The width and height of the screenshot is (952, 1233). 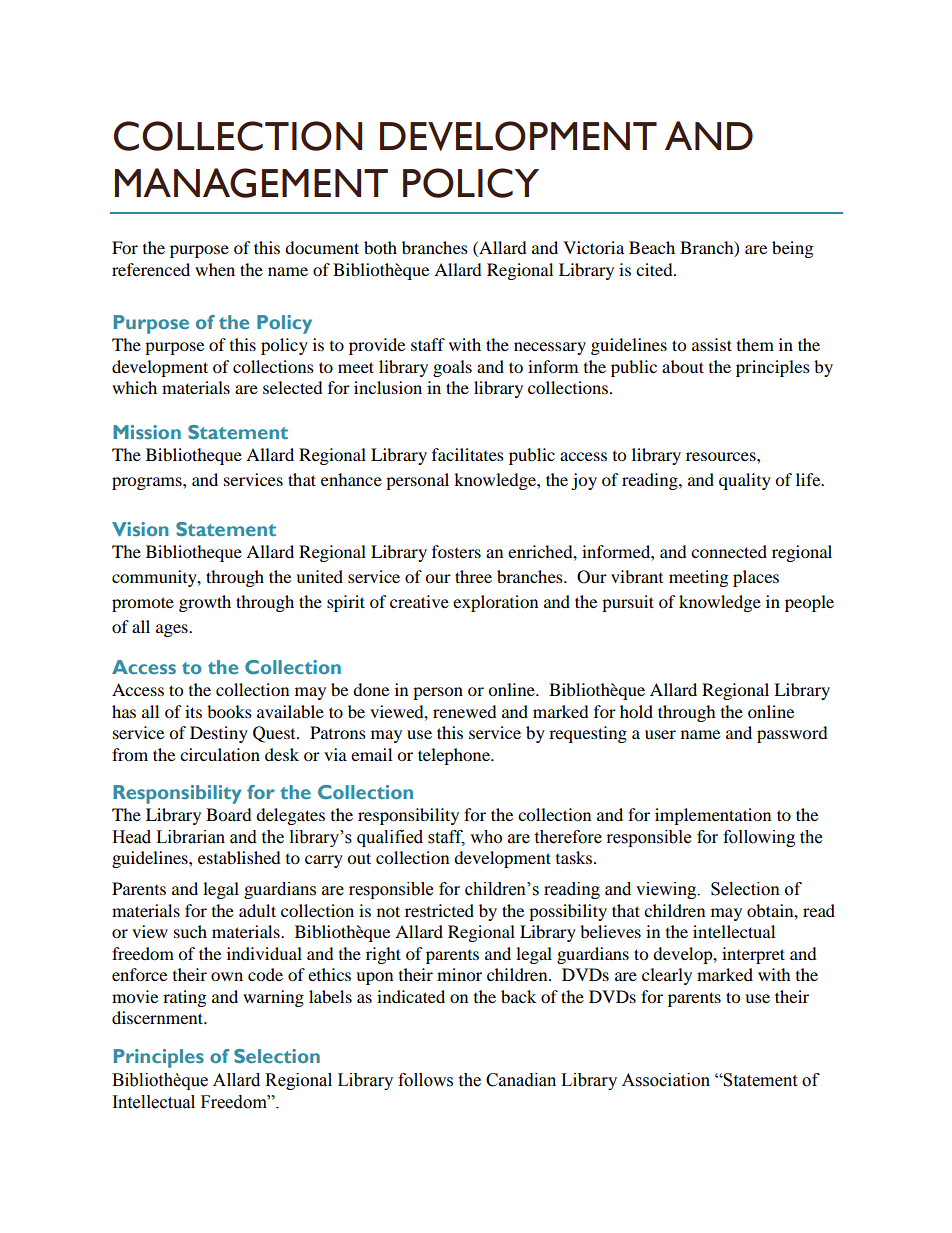 I want to click on MANAGEMENT, so click(x=251, y=183).
